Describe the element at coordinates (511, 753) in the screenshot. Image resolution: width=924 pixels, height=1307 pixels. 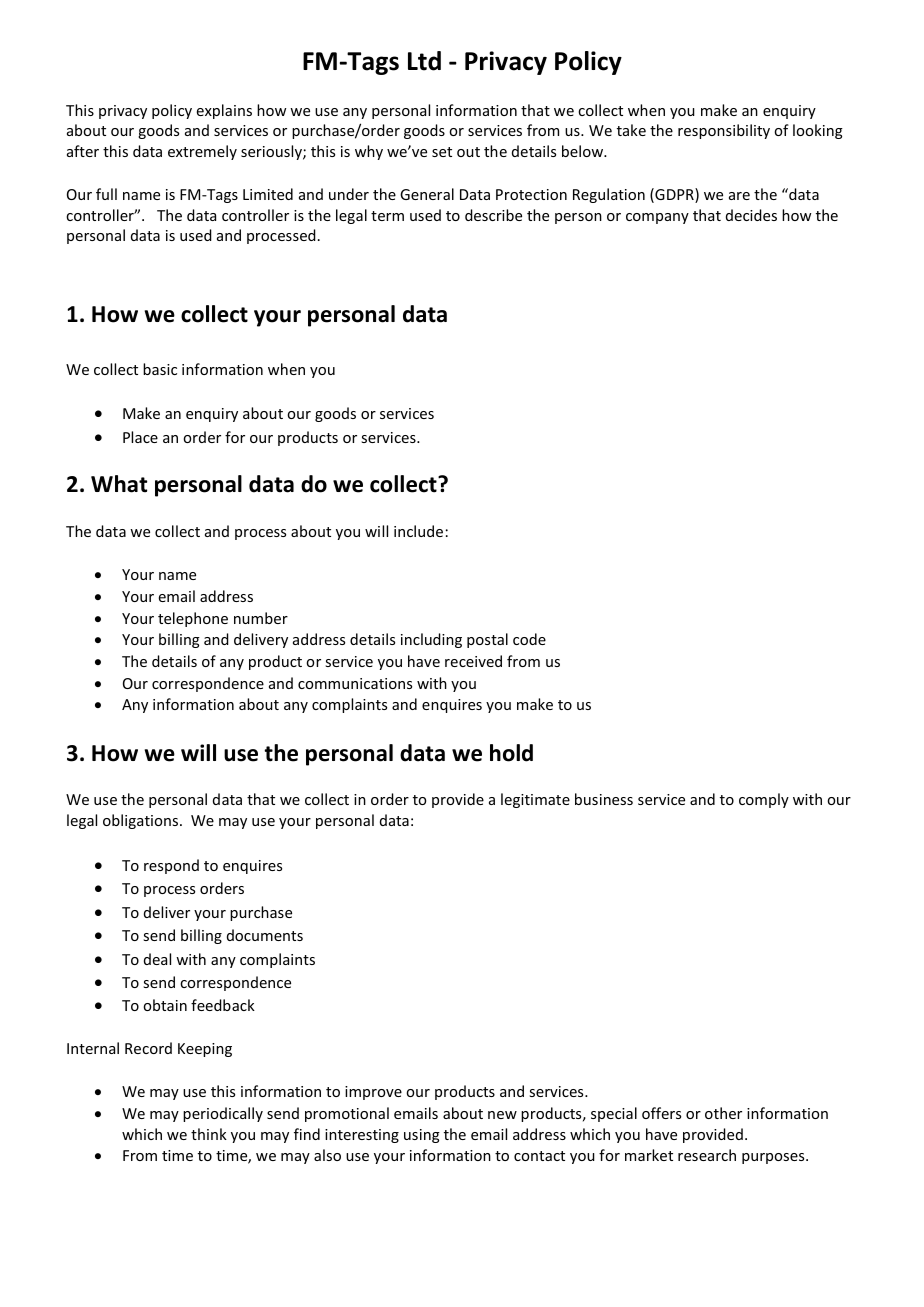
I see `hold` at that location.
